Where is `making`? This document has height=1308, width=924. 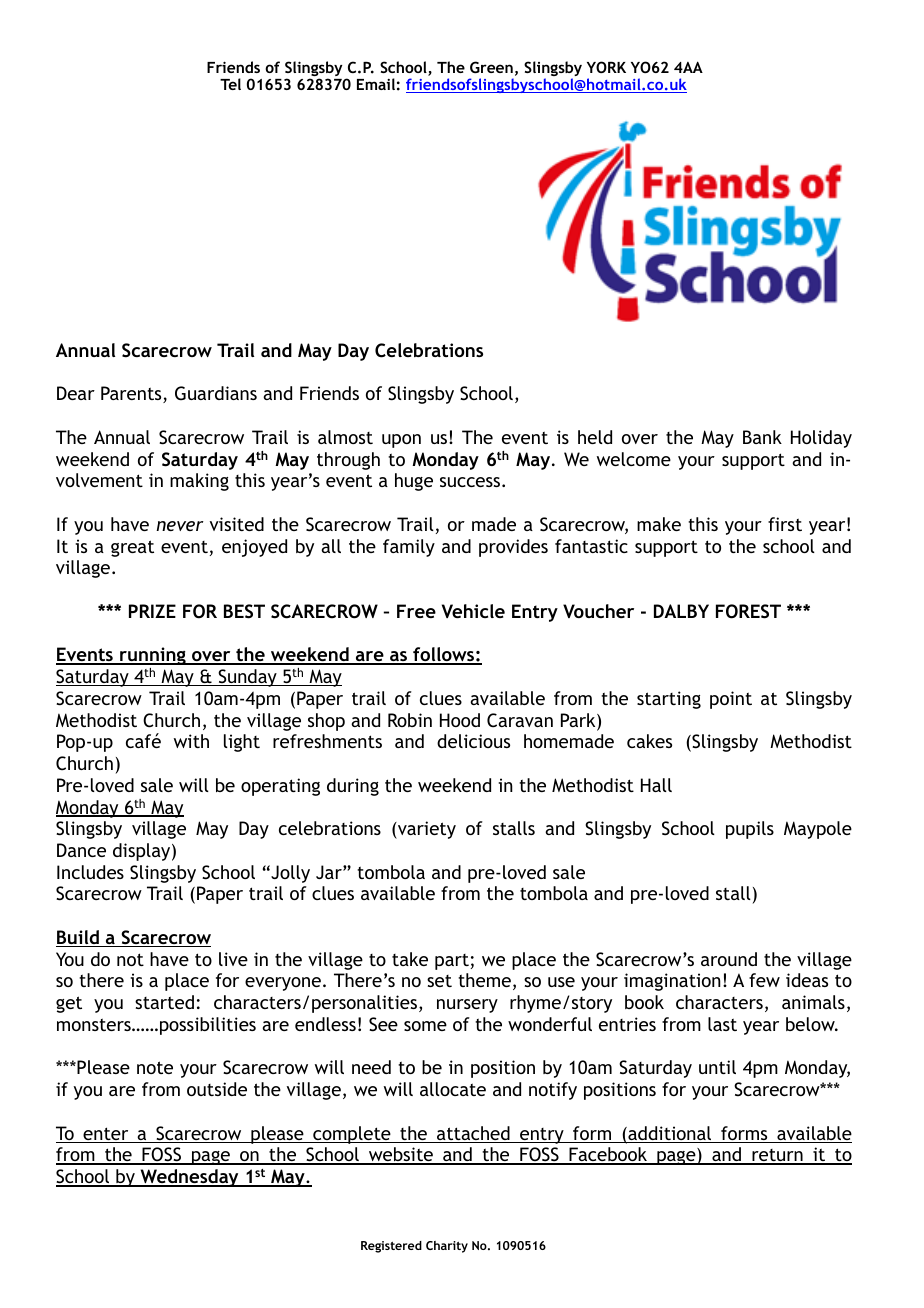 making is located at coordinates (199, 482).
